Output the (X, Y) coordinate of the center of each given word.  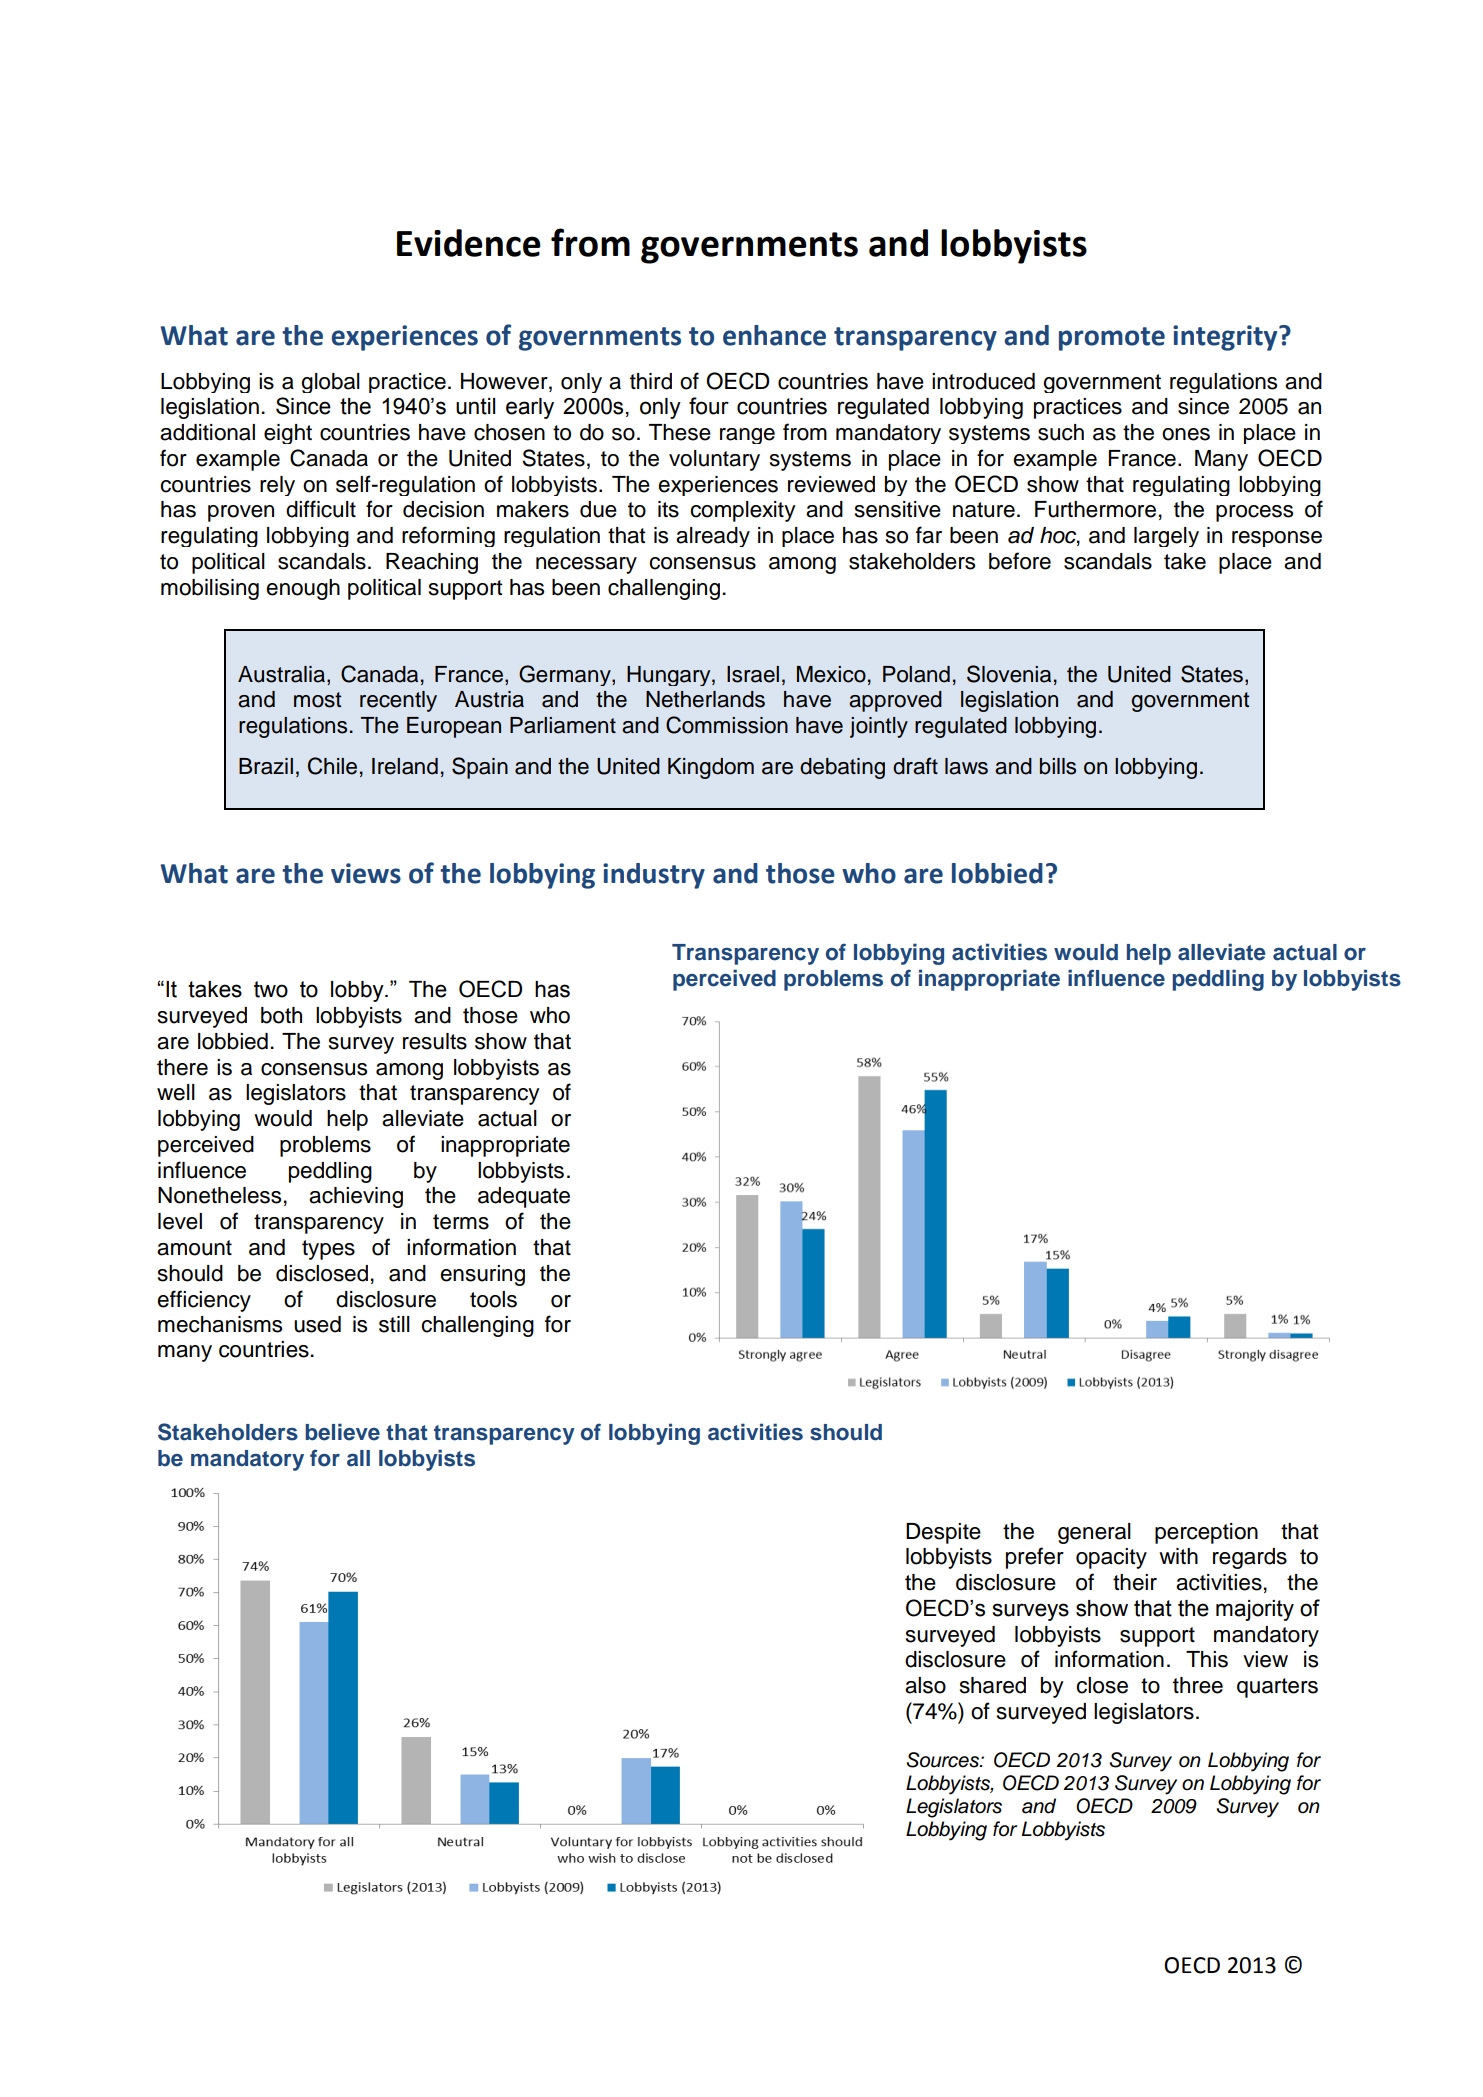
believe (342, 1432)
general (1094, 1533)
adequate (524, 1197)
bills (1058, 766)
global (330, 383)
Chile (332, 766)
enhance (774, 335)
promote (1112, 339)
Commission (727, 725)
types (328, 1250)
